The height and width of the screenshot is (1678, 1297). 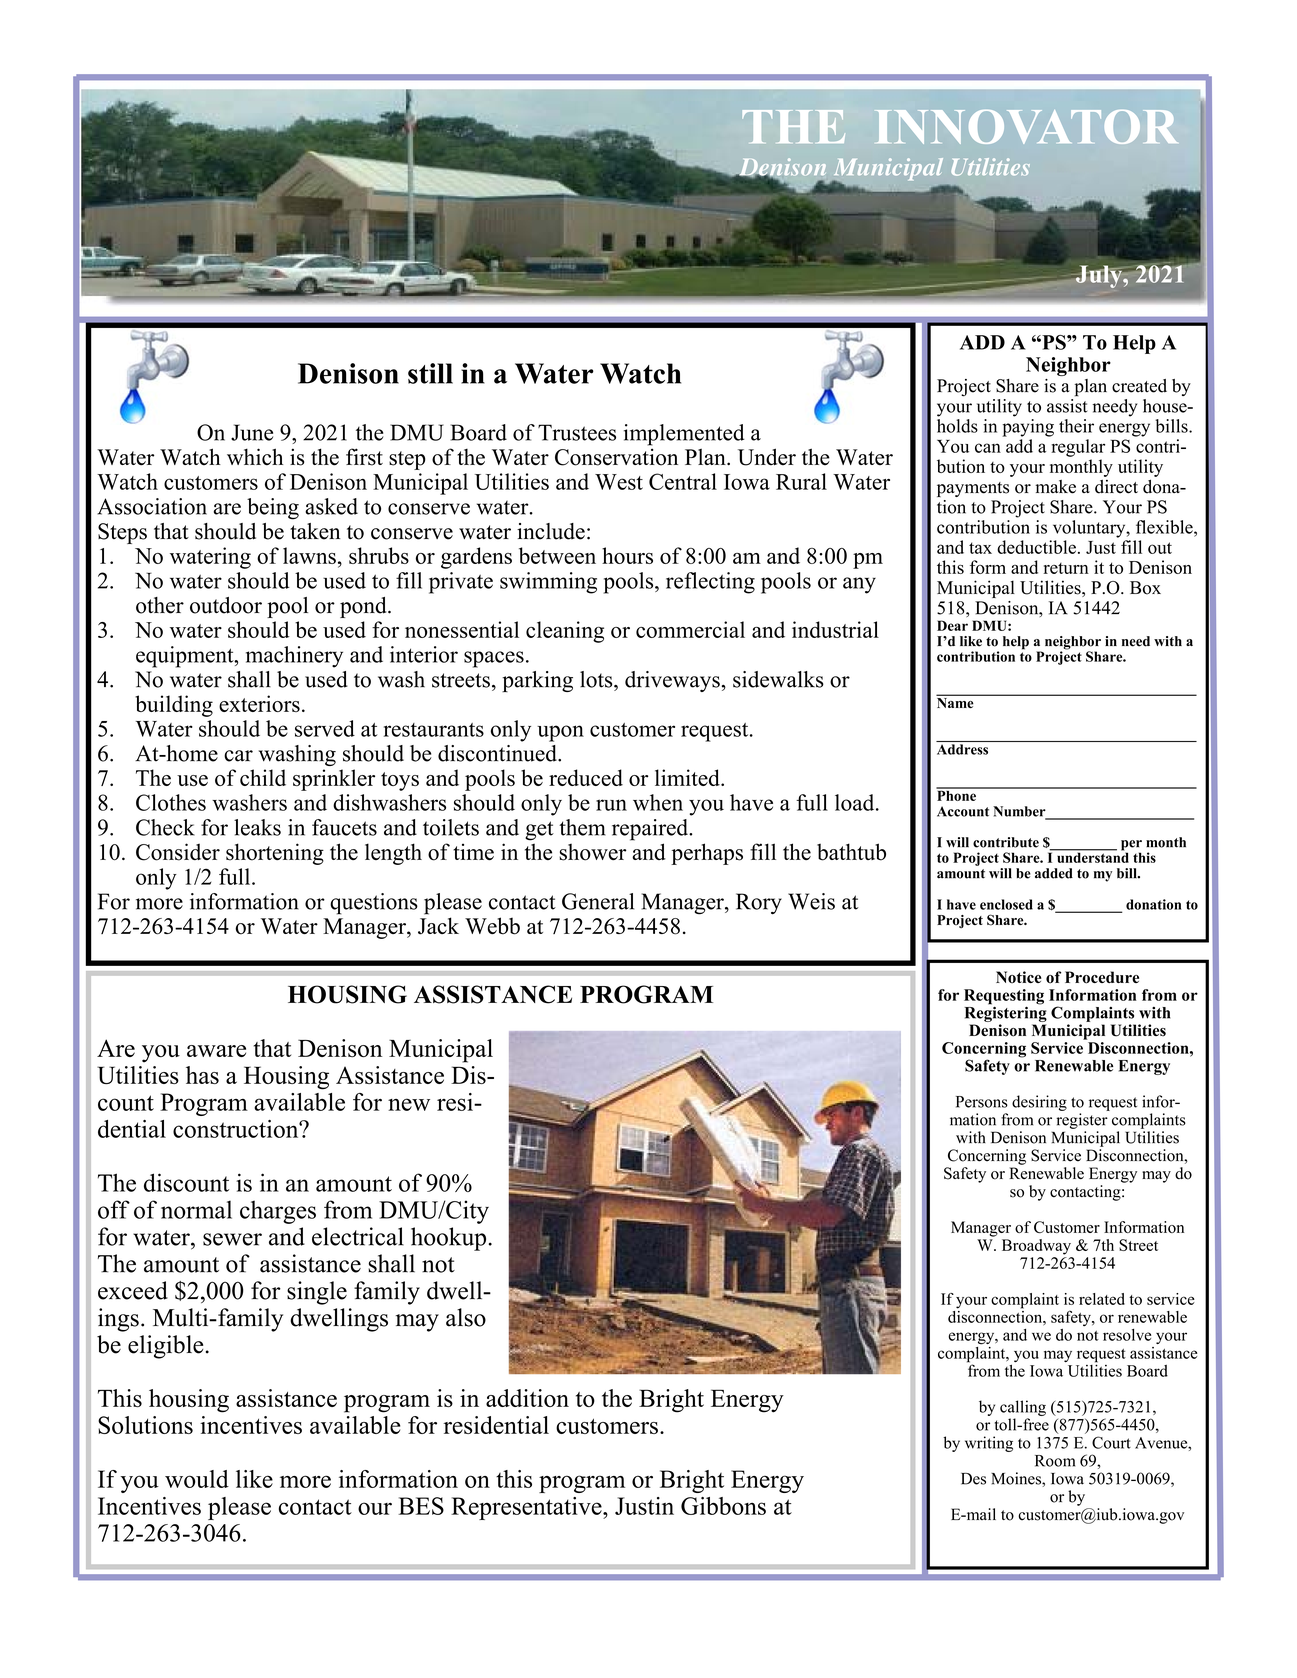 What do you see at coordinates (273, 509) in the screenshot?
I see `being` at bounding box center [273, 509].
